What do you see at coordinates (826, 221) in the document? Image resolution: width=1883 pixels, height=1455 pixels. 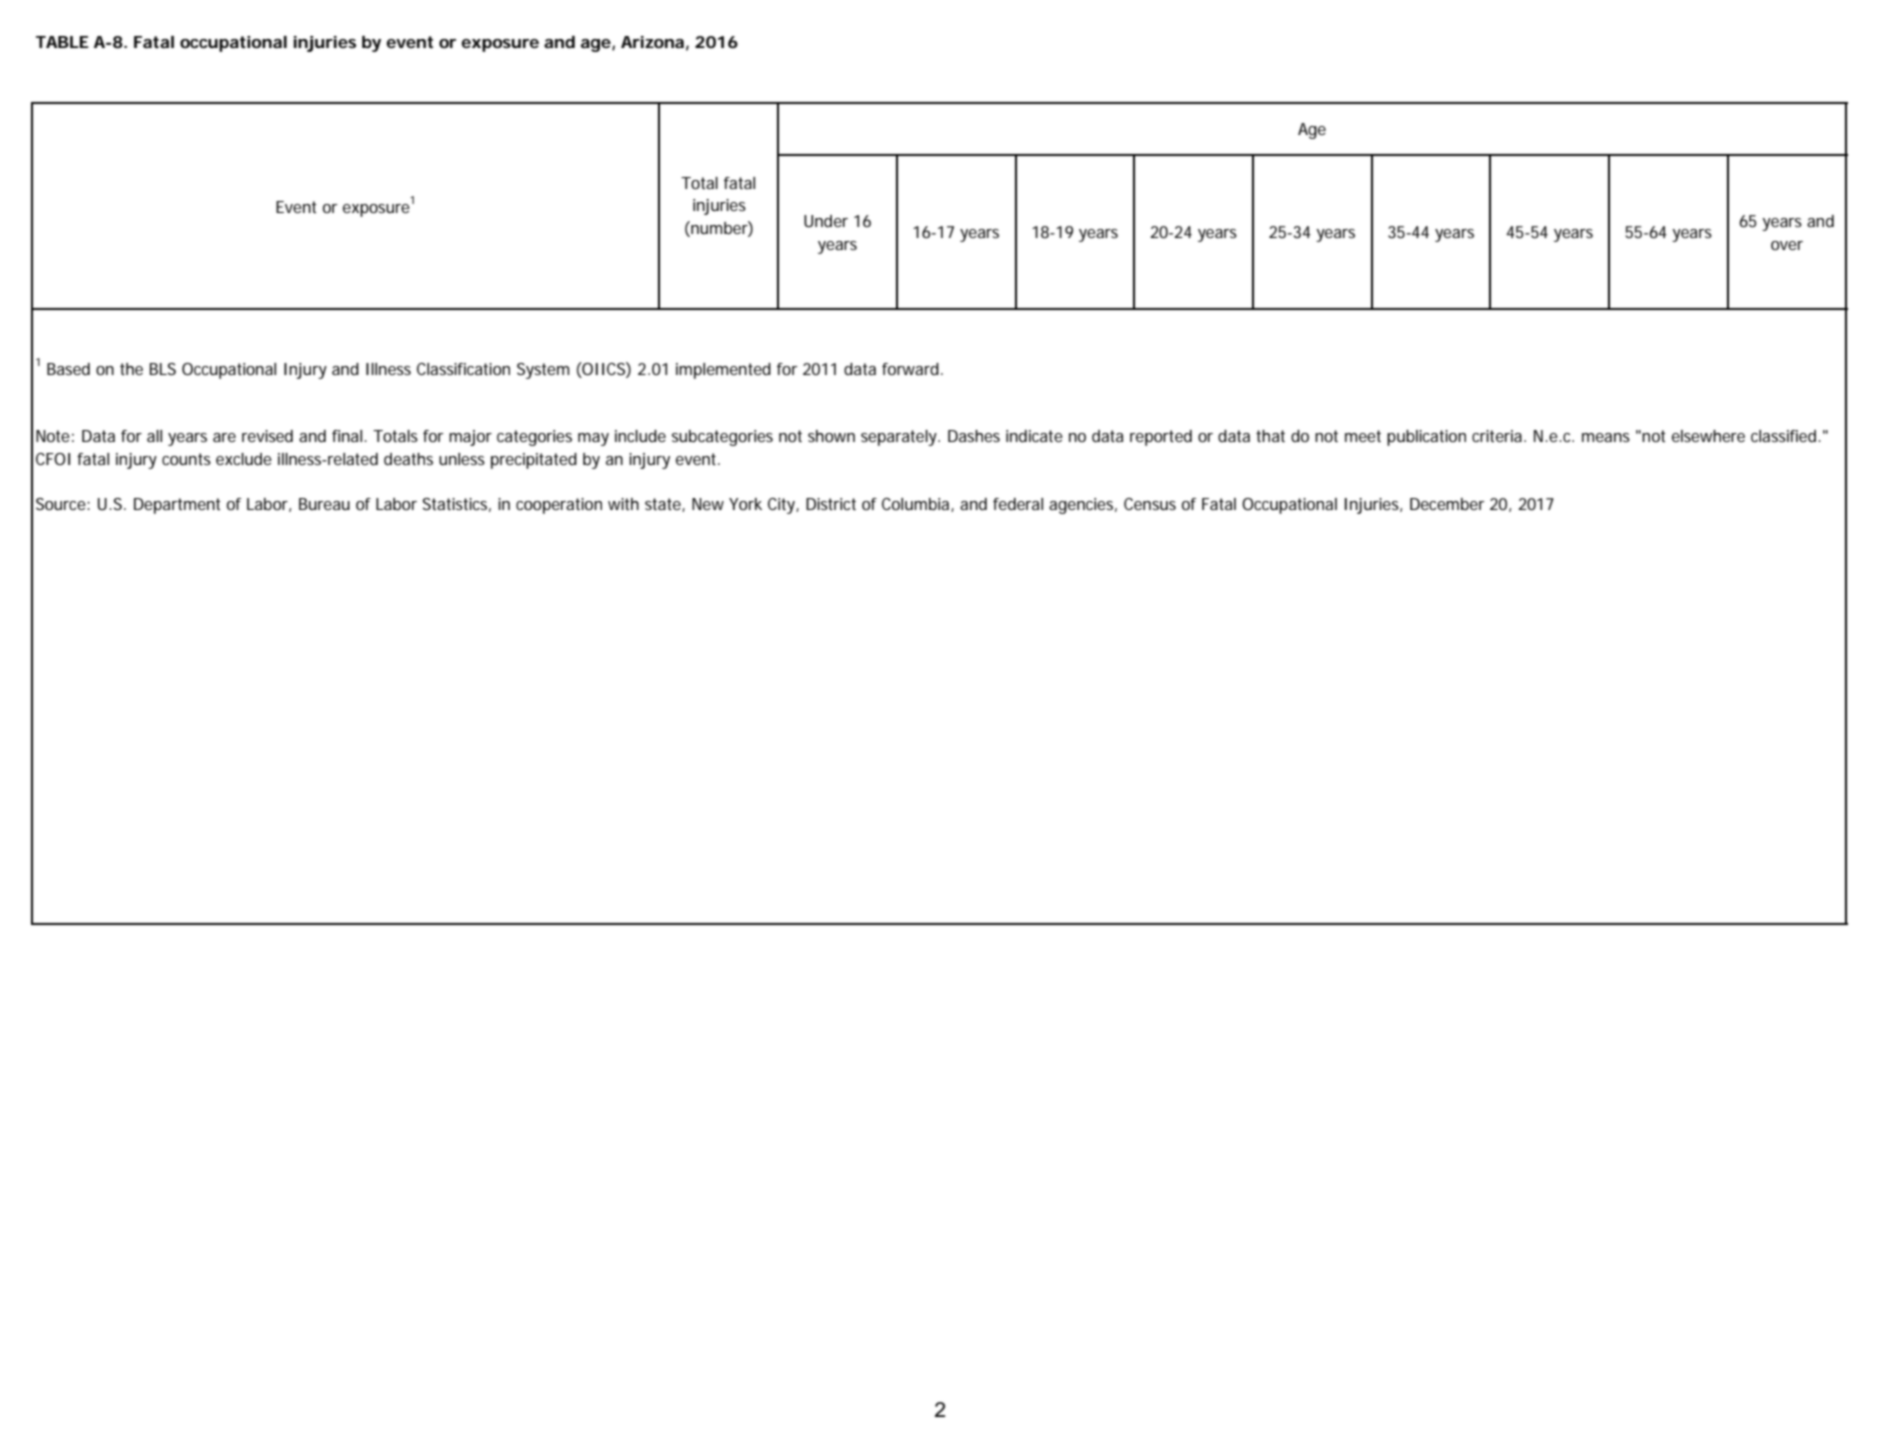 I see `Under` at bounding box center [826, 221].
